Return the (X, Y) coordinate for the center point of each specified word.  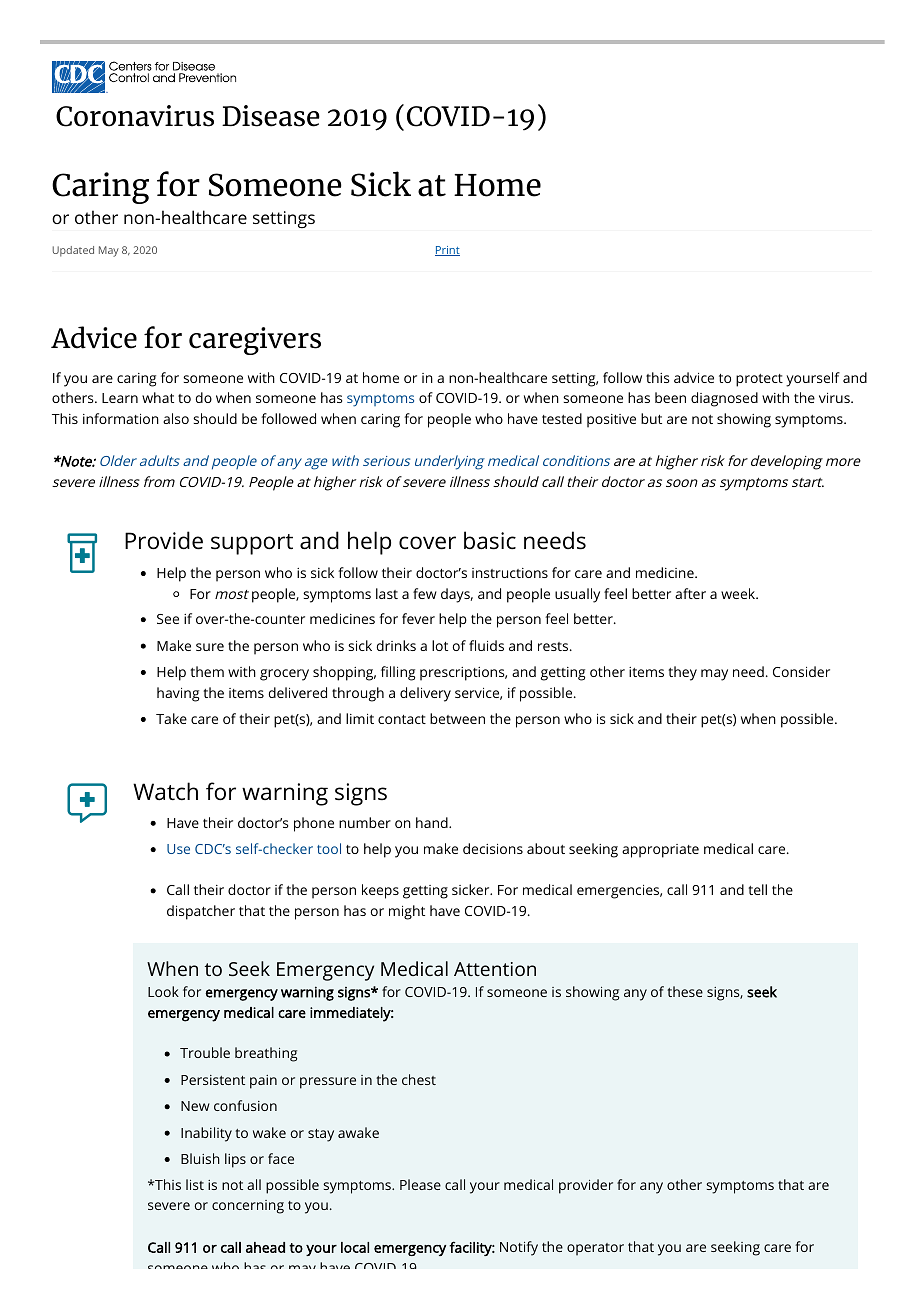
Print (447, 251)
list (195, 1184)
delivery (425, 694)
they (682, 673)
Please (420, 1184)
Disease (271, 116)
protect (759, 380)
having (178, 694)
